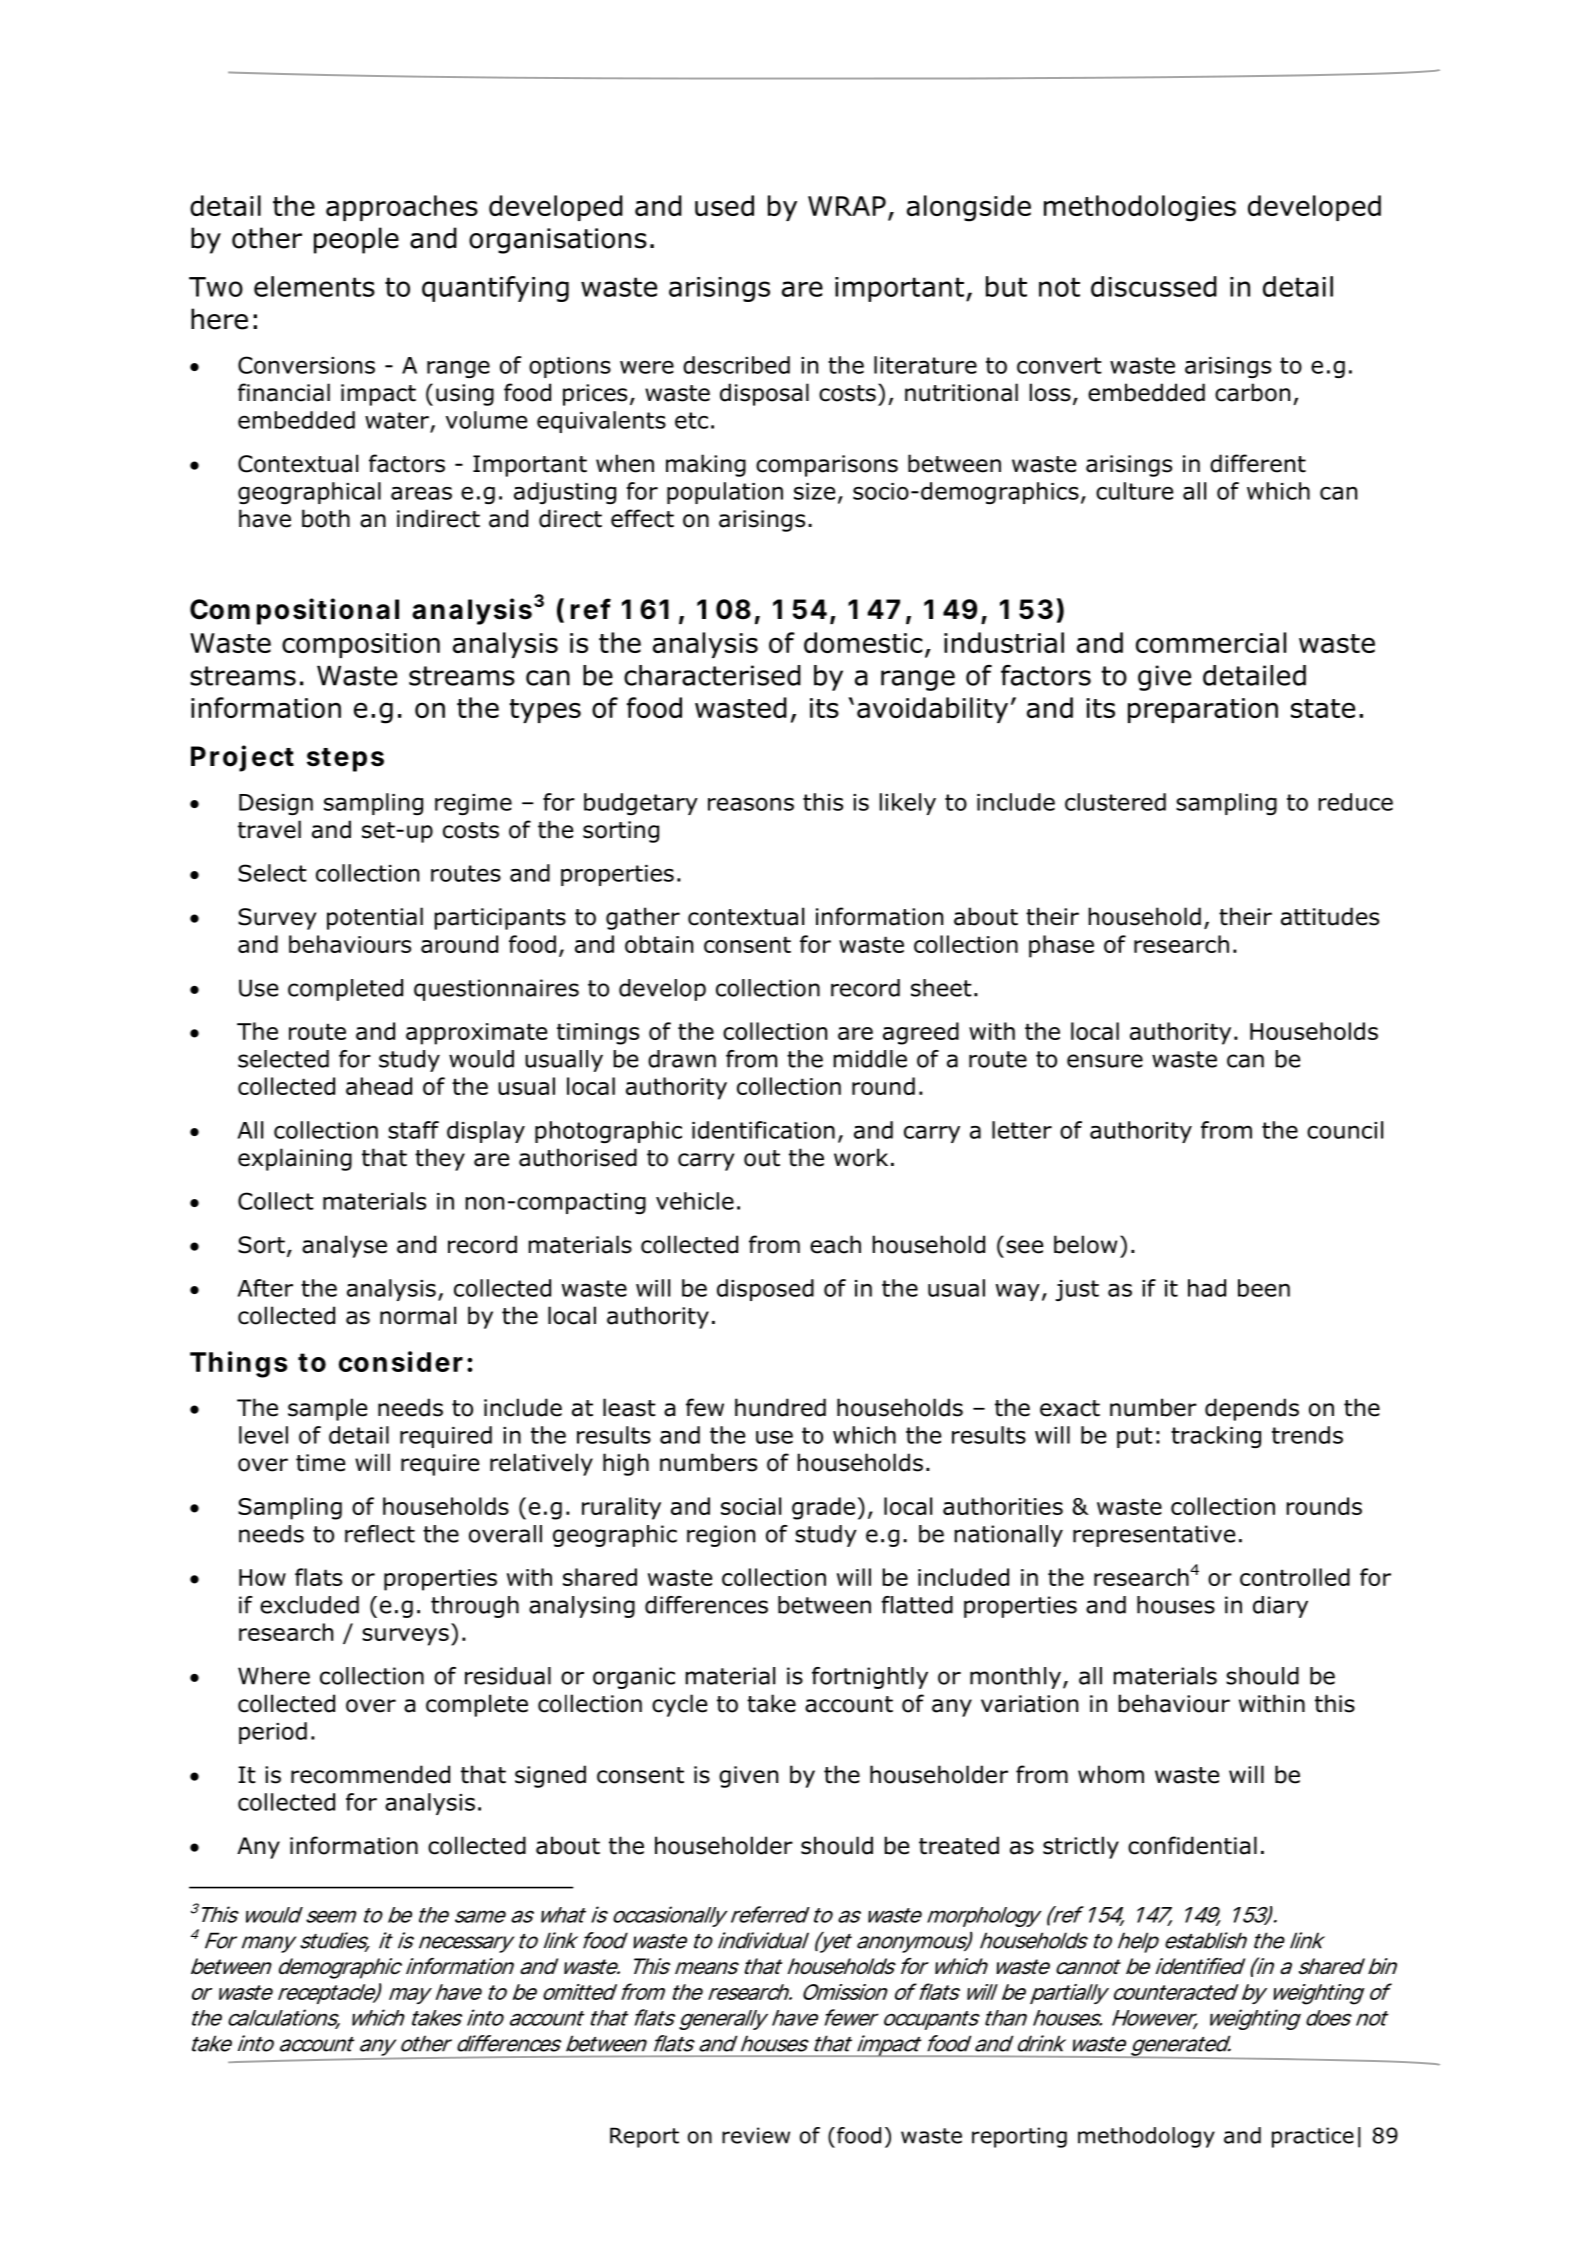 Image resolution: width=1587 pixels, height=2245 pixels. Describe the element at coordinates (847, 206) in the image. I see `WRAP` at that location.
